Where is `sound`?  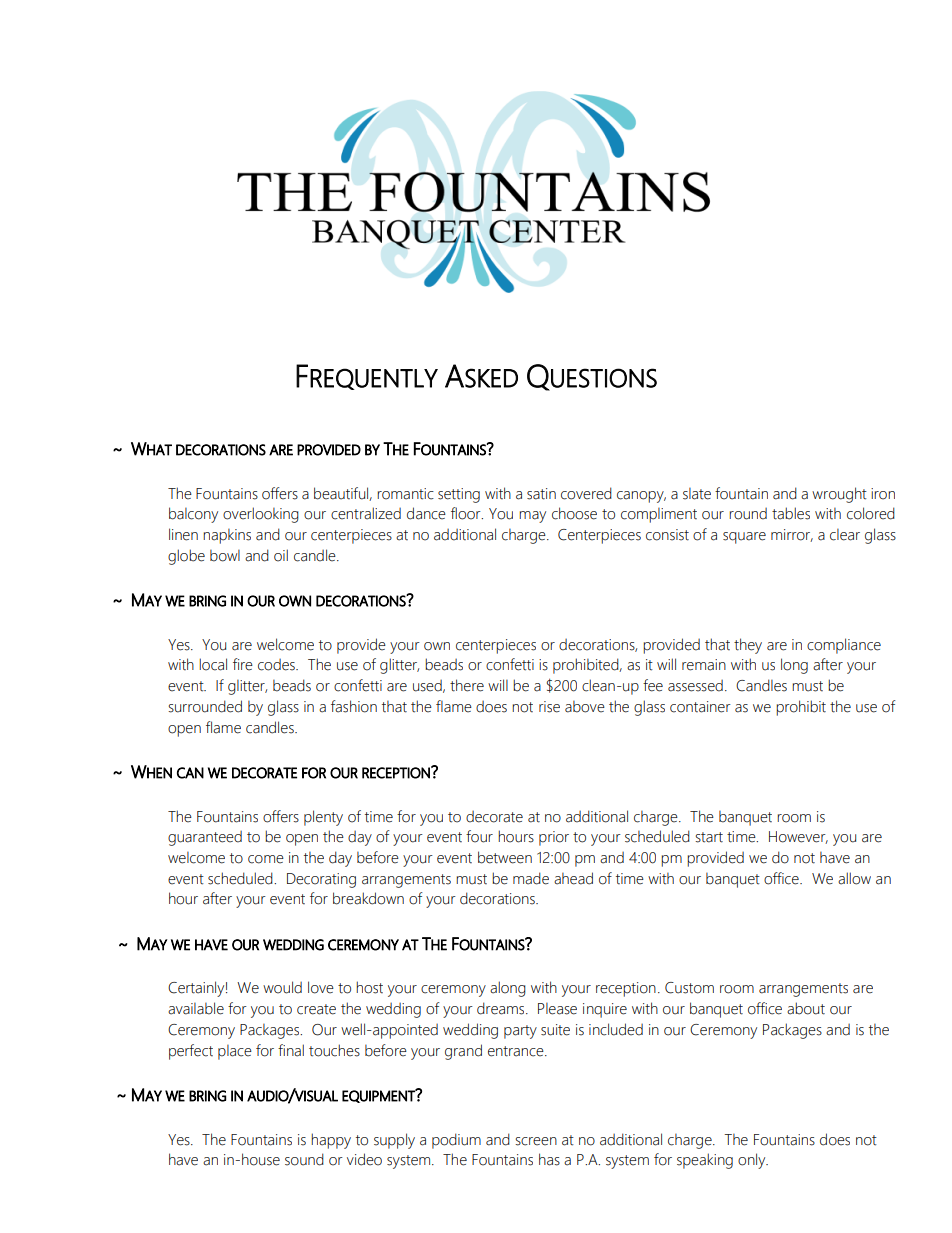
sound is located at coordinates (304, 1159).
